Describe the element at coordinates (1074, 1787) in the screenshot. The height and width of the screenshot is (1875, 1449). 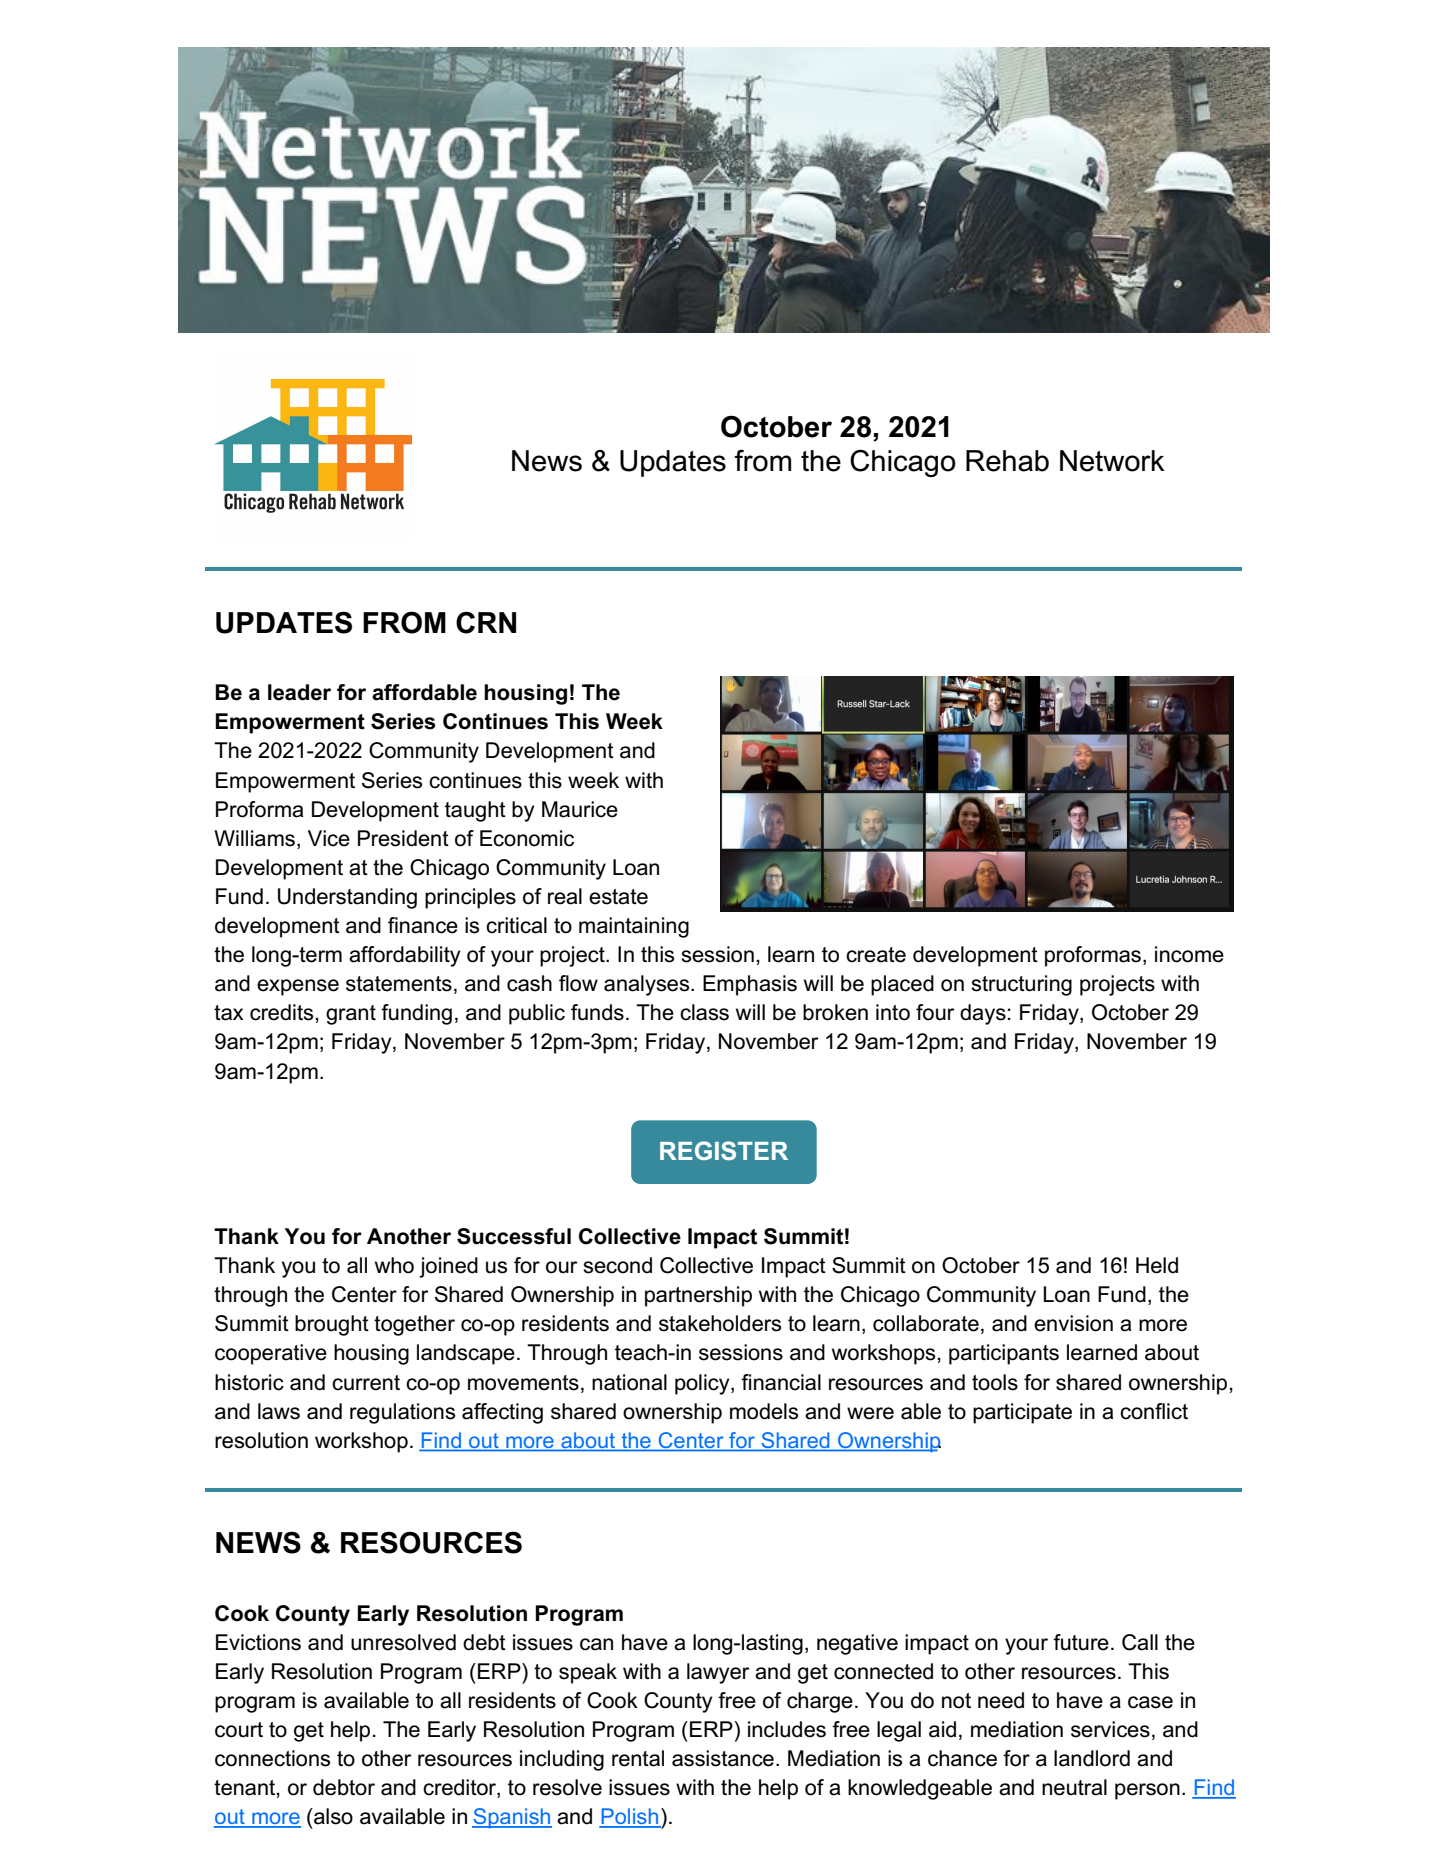
I see `neutral` at that location.
